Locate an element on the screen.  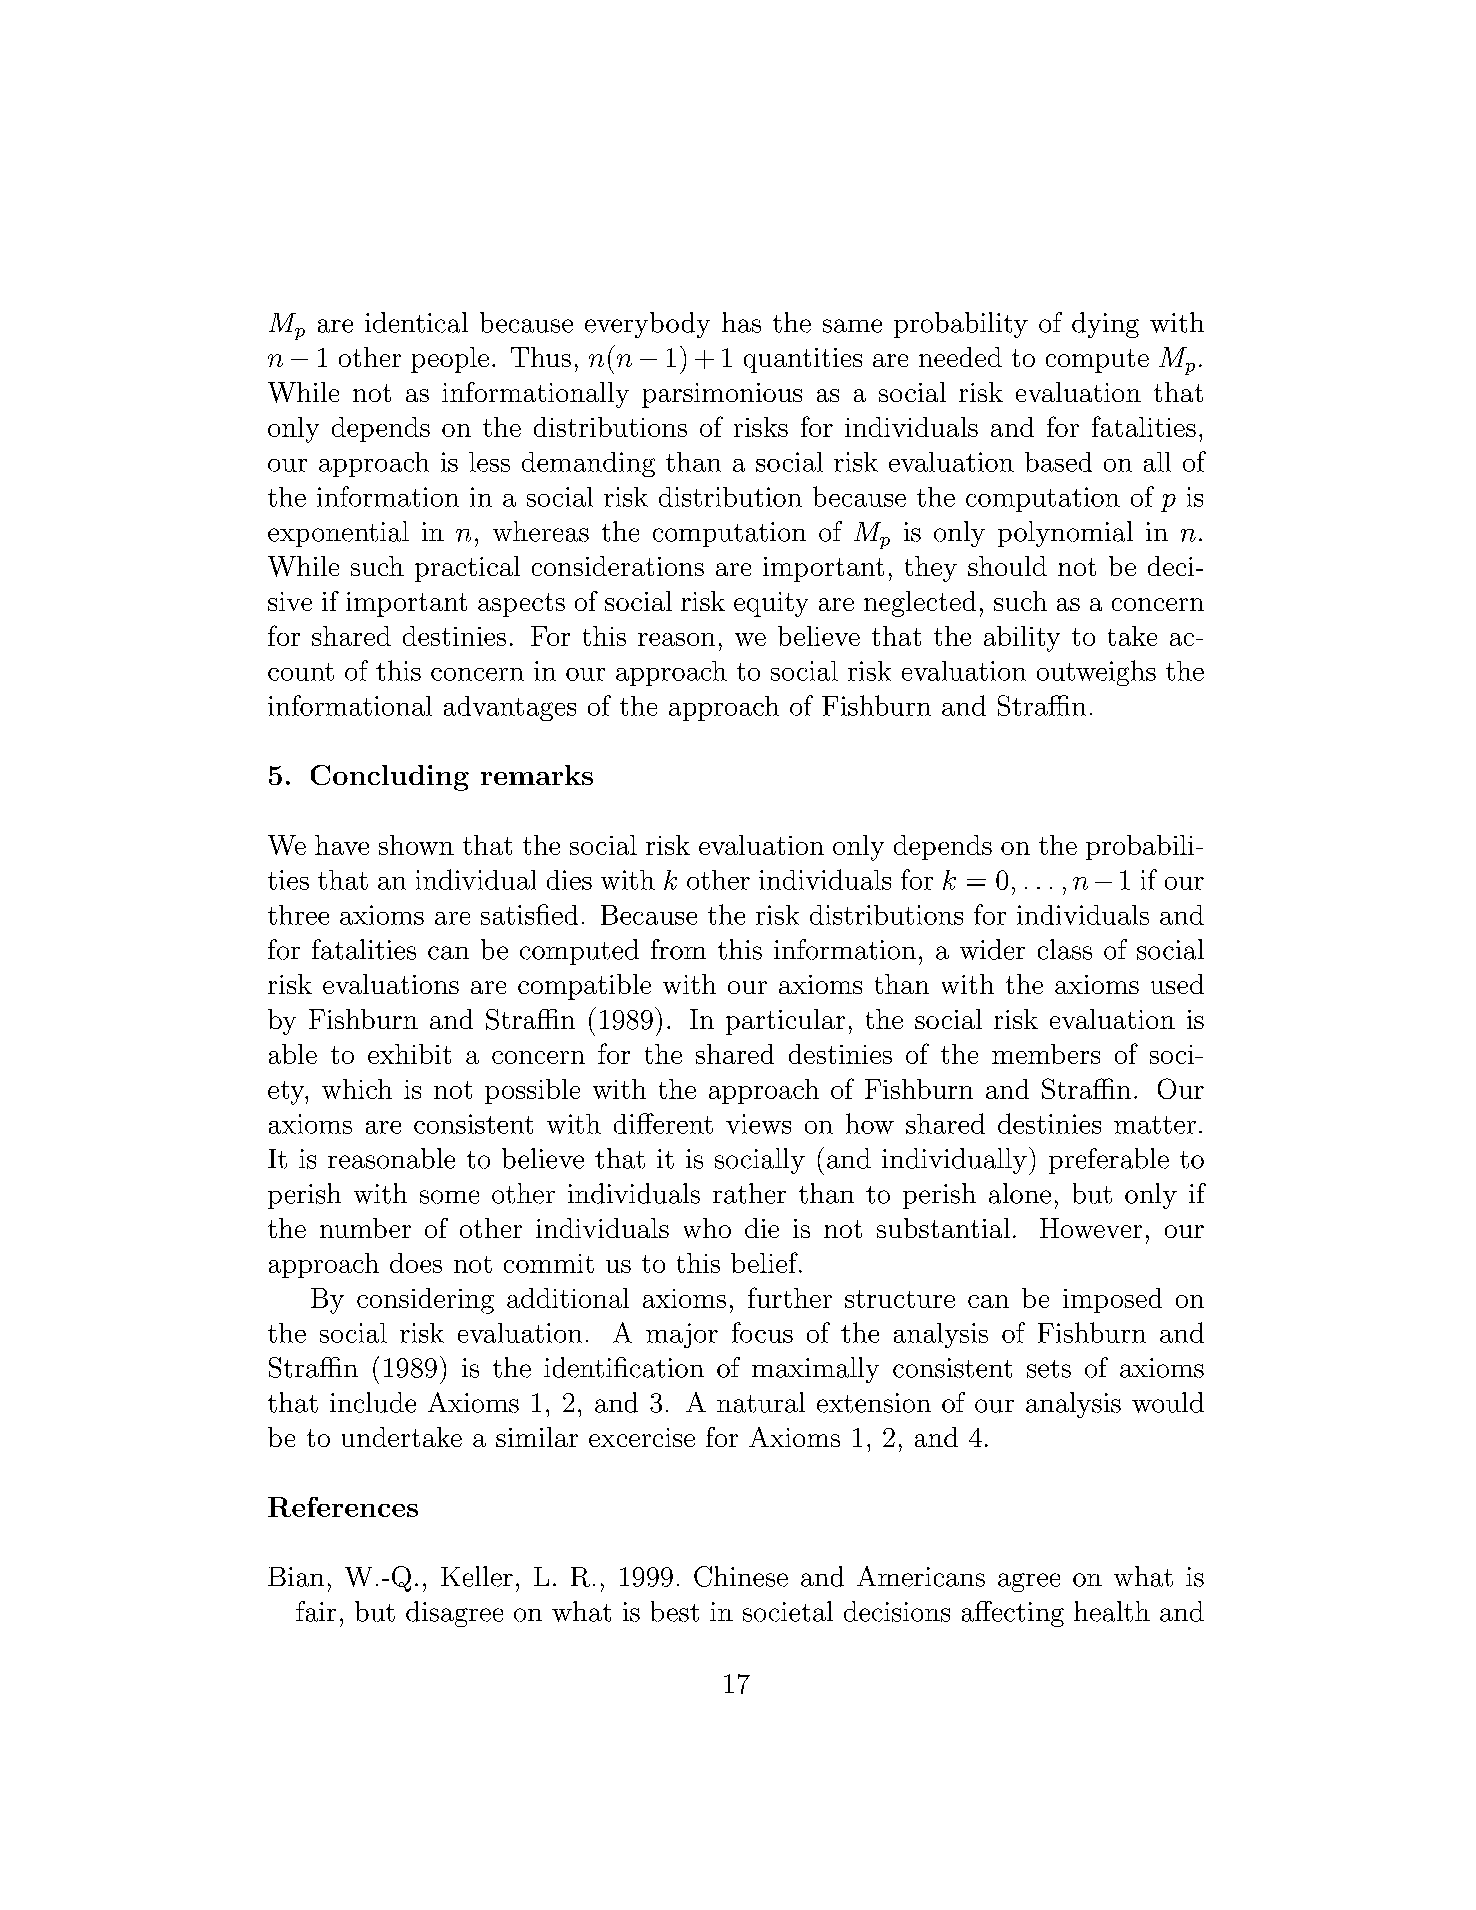
outweighs is located at coordinates (1096, 673).
